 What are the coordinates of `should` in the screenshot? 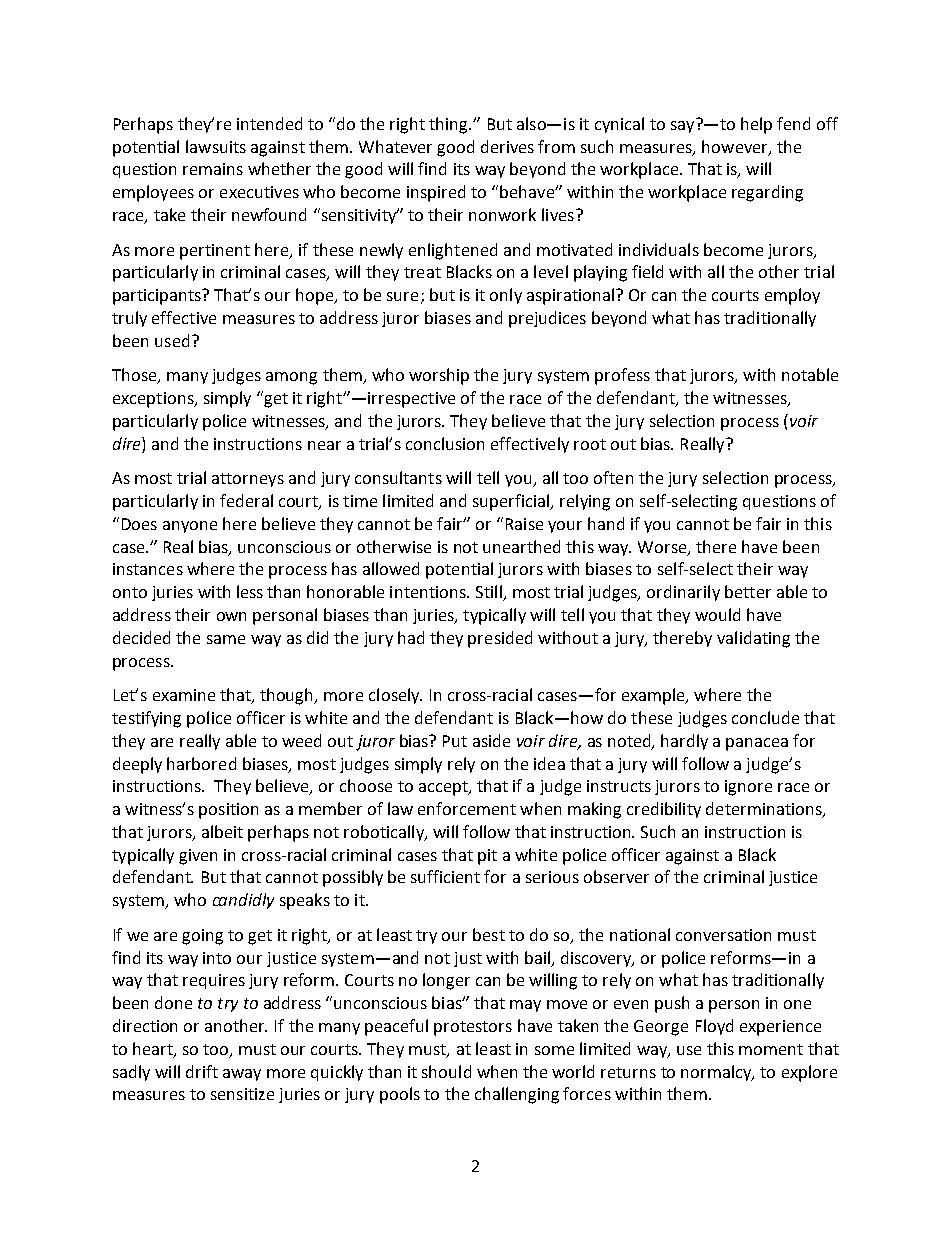 It's located at (446, 1071).
